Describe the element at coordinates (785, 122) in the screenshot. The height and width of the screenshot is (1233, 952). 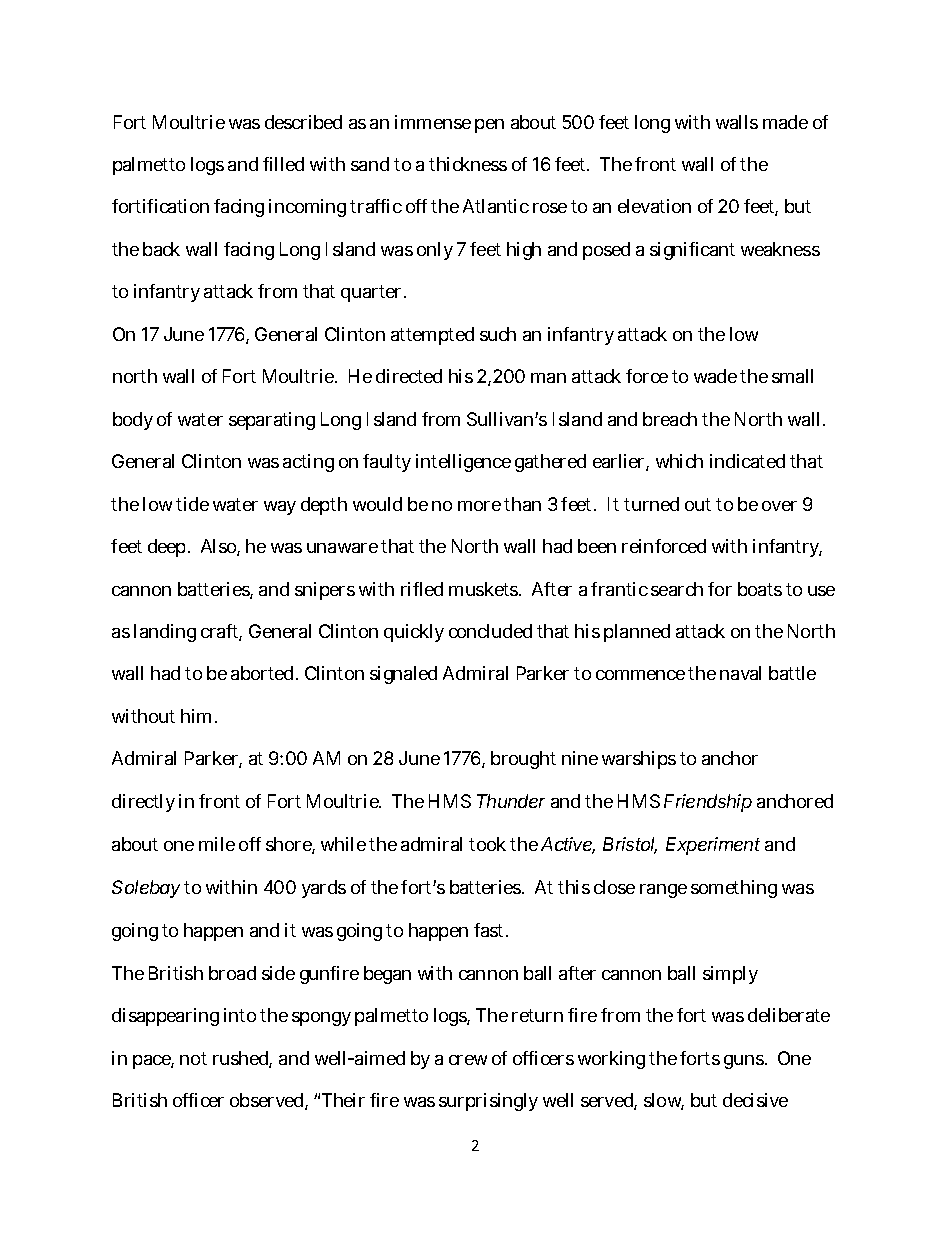
I see `made` at that location.
